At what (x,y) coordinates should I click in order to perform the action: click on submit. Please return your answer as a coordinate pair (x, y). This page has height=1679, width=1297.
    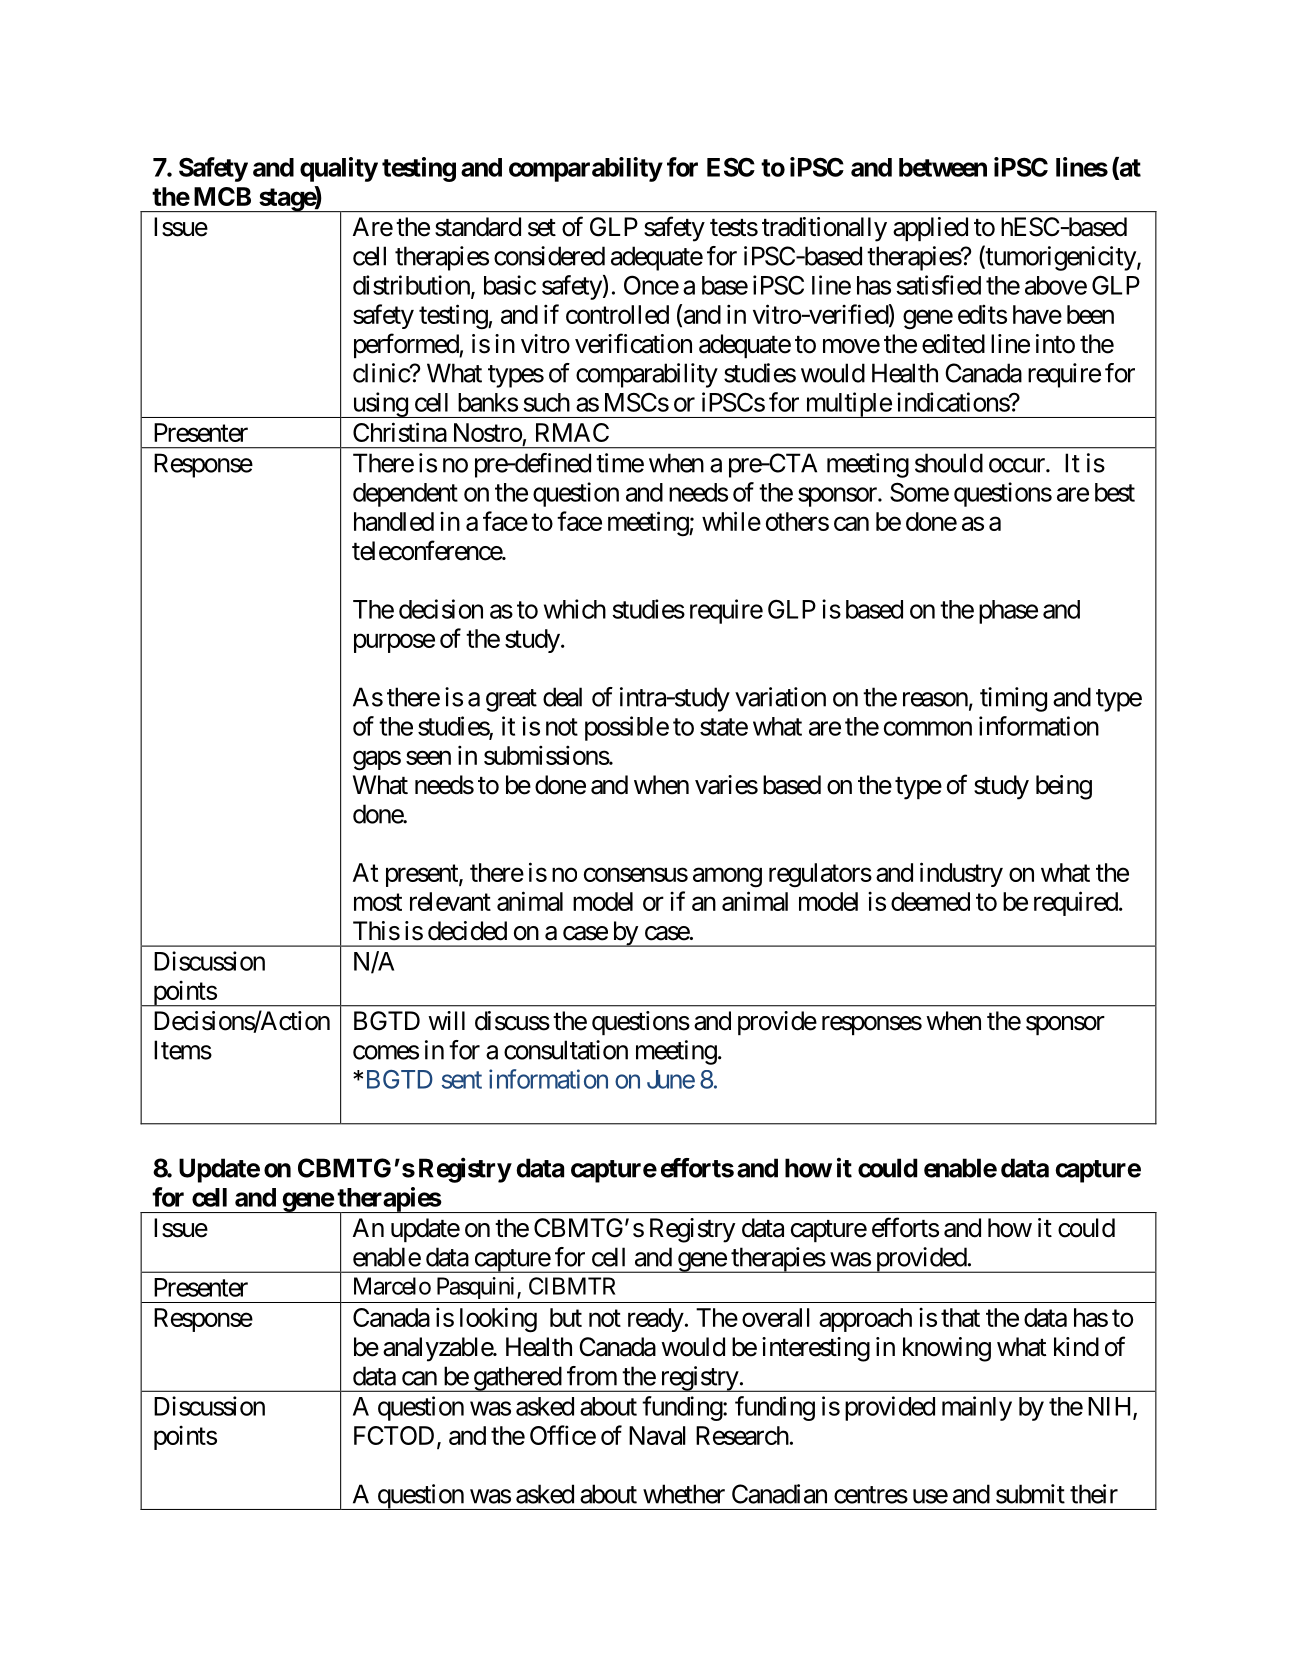
    Looking at the image, I should click on (1030, 1494).
